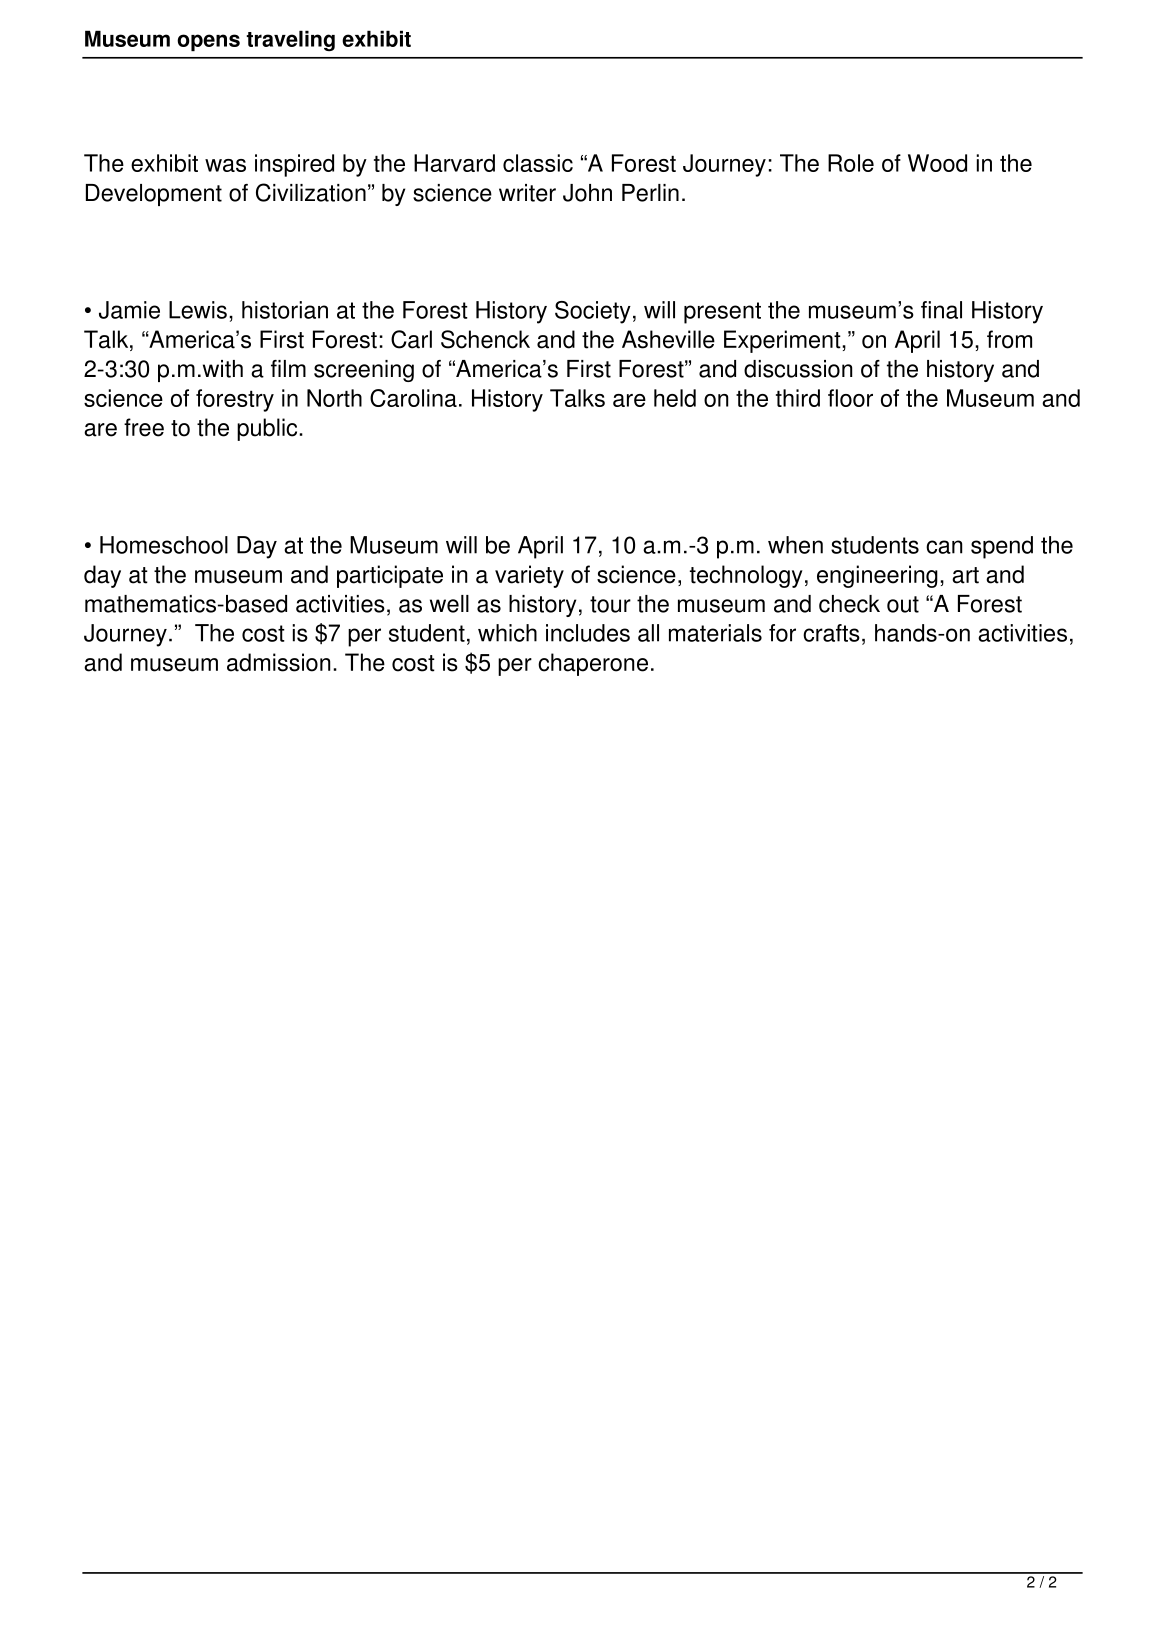 This page has height=1648, width=1165. Describe the element at coordinates (288, 368) in the page. I see `film` at that location.
